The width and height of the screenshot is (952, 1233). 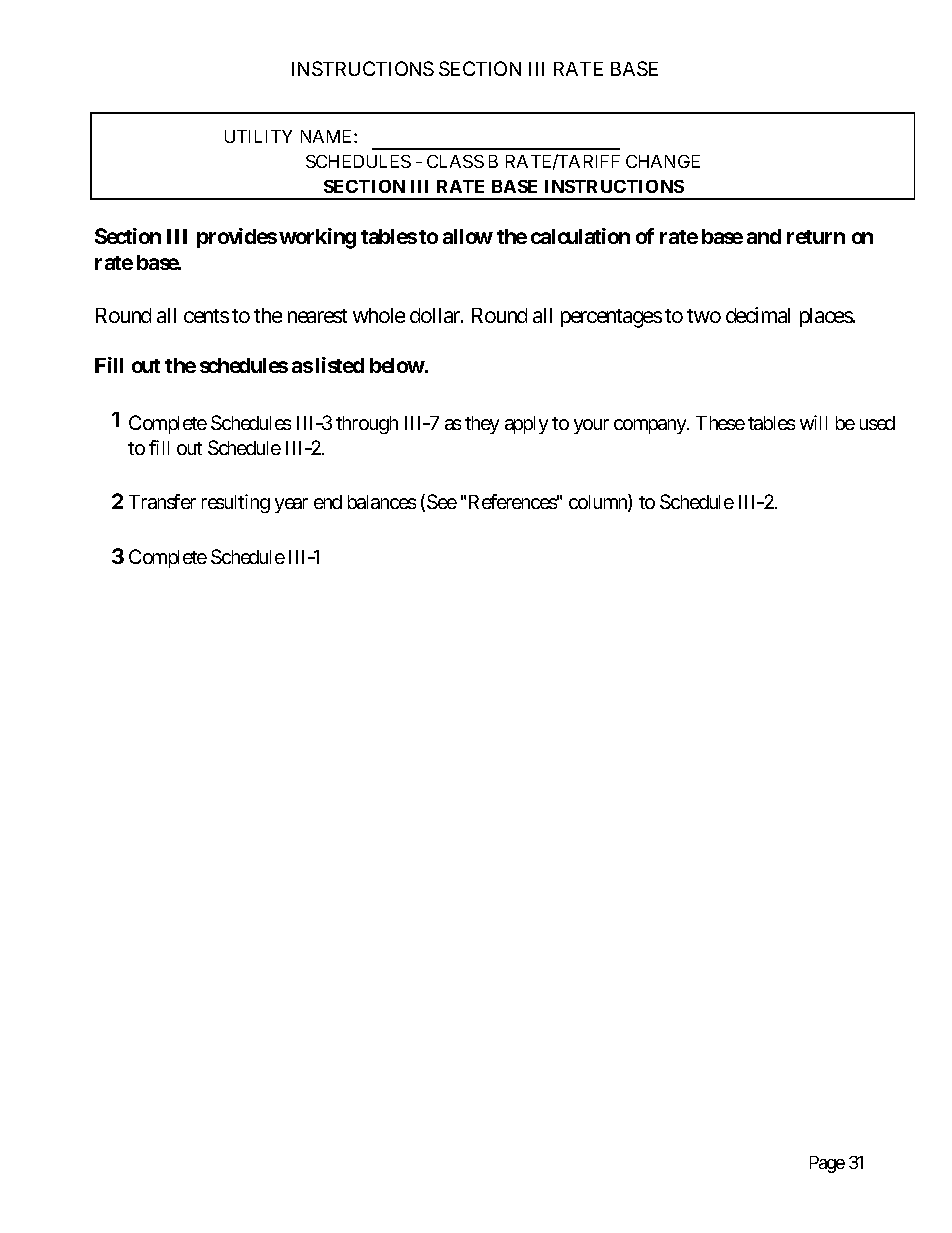 I want to click on See, so click(x=442, y=501).
